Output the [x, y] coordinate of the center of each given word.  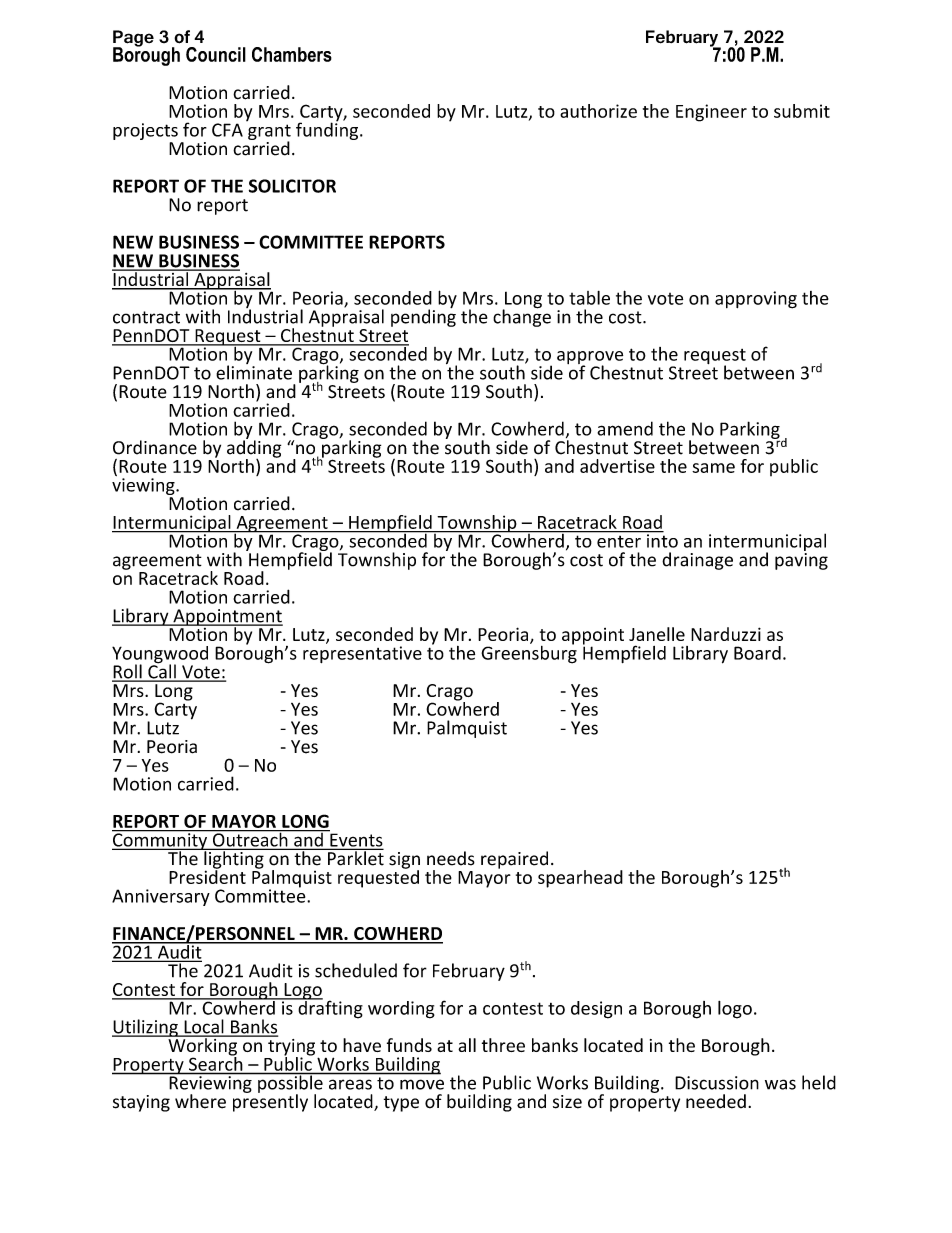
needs [451, 858]
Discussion [717, 1083]
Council [216, 54]
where [200, 1101]
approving [756, 300]
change [522, 317]
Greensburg [529, 653]
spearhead [580, 879]
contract [146, 317]
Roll [128, 672]
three [503, 1045]
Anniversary [161, 897]
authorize [598, 111]
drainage [697, 561]
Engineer [711, 113]
